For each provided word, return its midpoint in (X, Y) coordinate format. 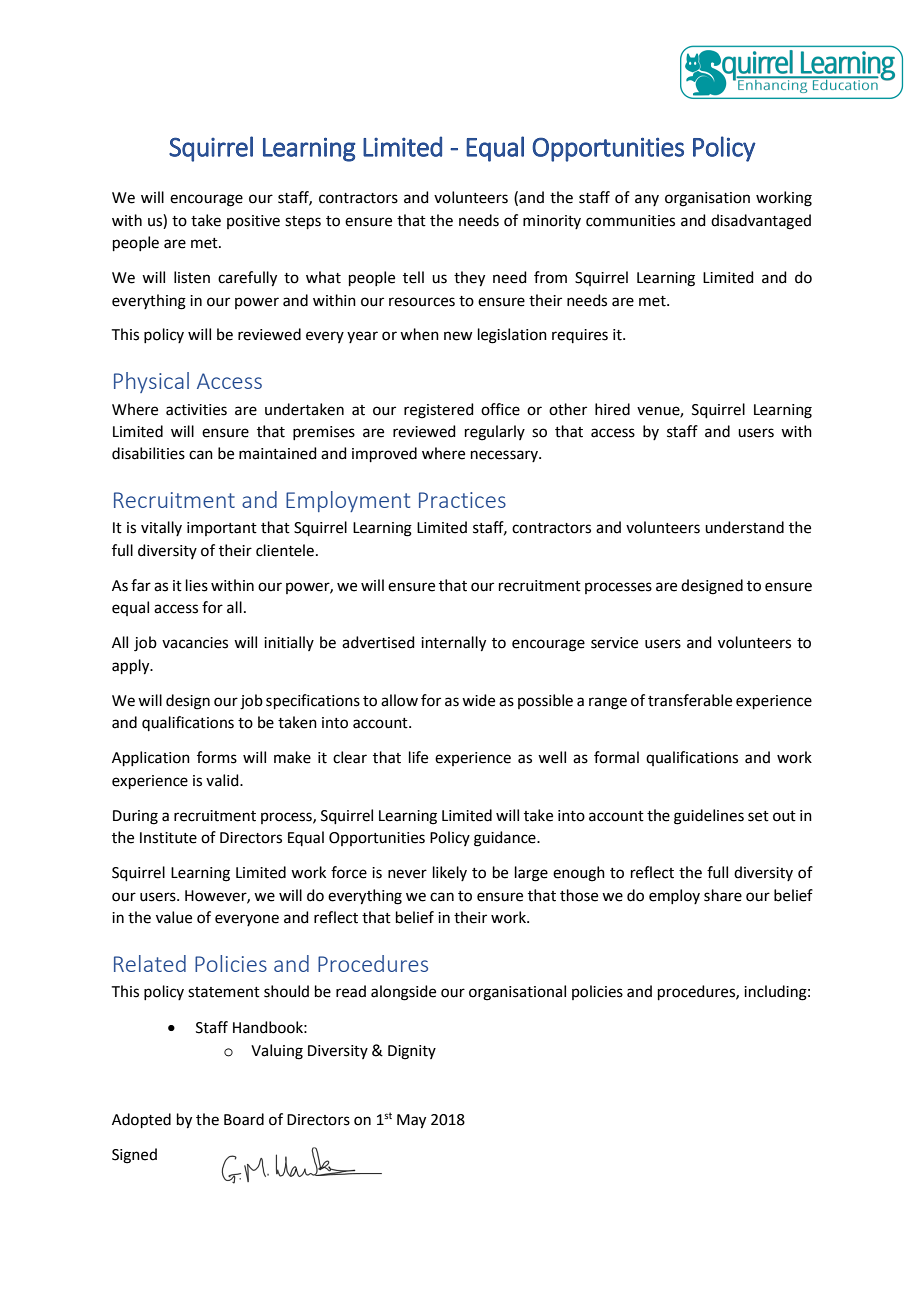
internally (453, 644)
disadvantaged (761, 222)
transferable (690, 700)
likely (450, 873)
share (723, 895)
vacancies (195, 643)
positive (253, 222)
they (469, 279)
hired (612, 409)
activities (196, 410)
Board (244, 1119)
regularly (495, 433)
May (411, 1121)
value (174, 917)
